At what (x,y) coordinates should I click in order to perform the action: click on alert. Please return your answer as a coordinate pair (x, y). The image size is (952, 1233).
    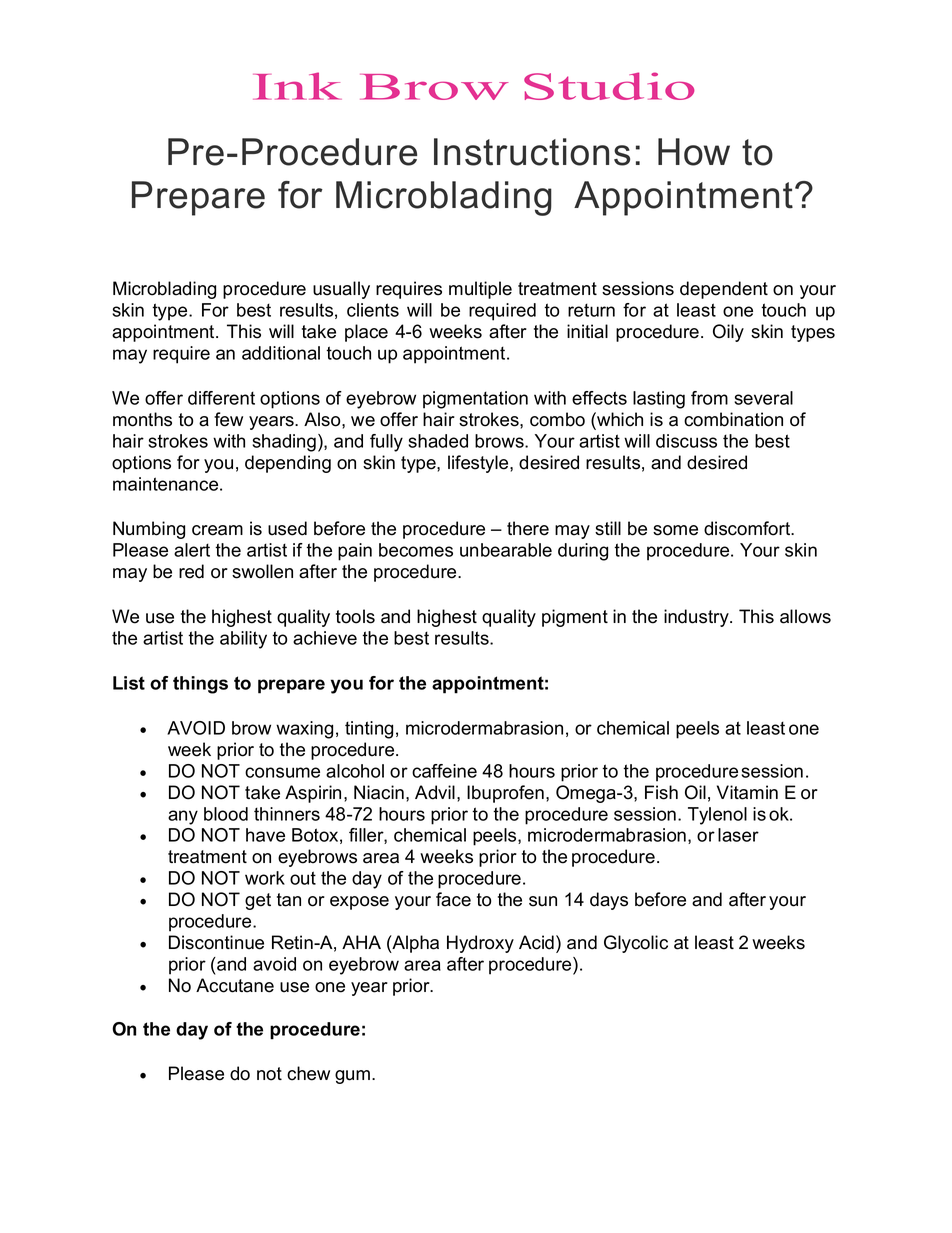
    Looking at the image, I should click on (192, 550).
